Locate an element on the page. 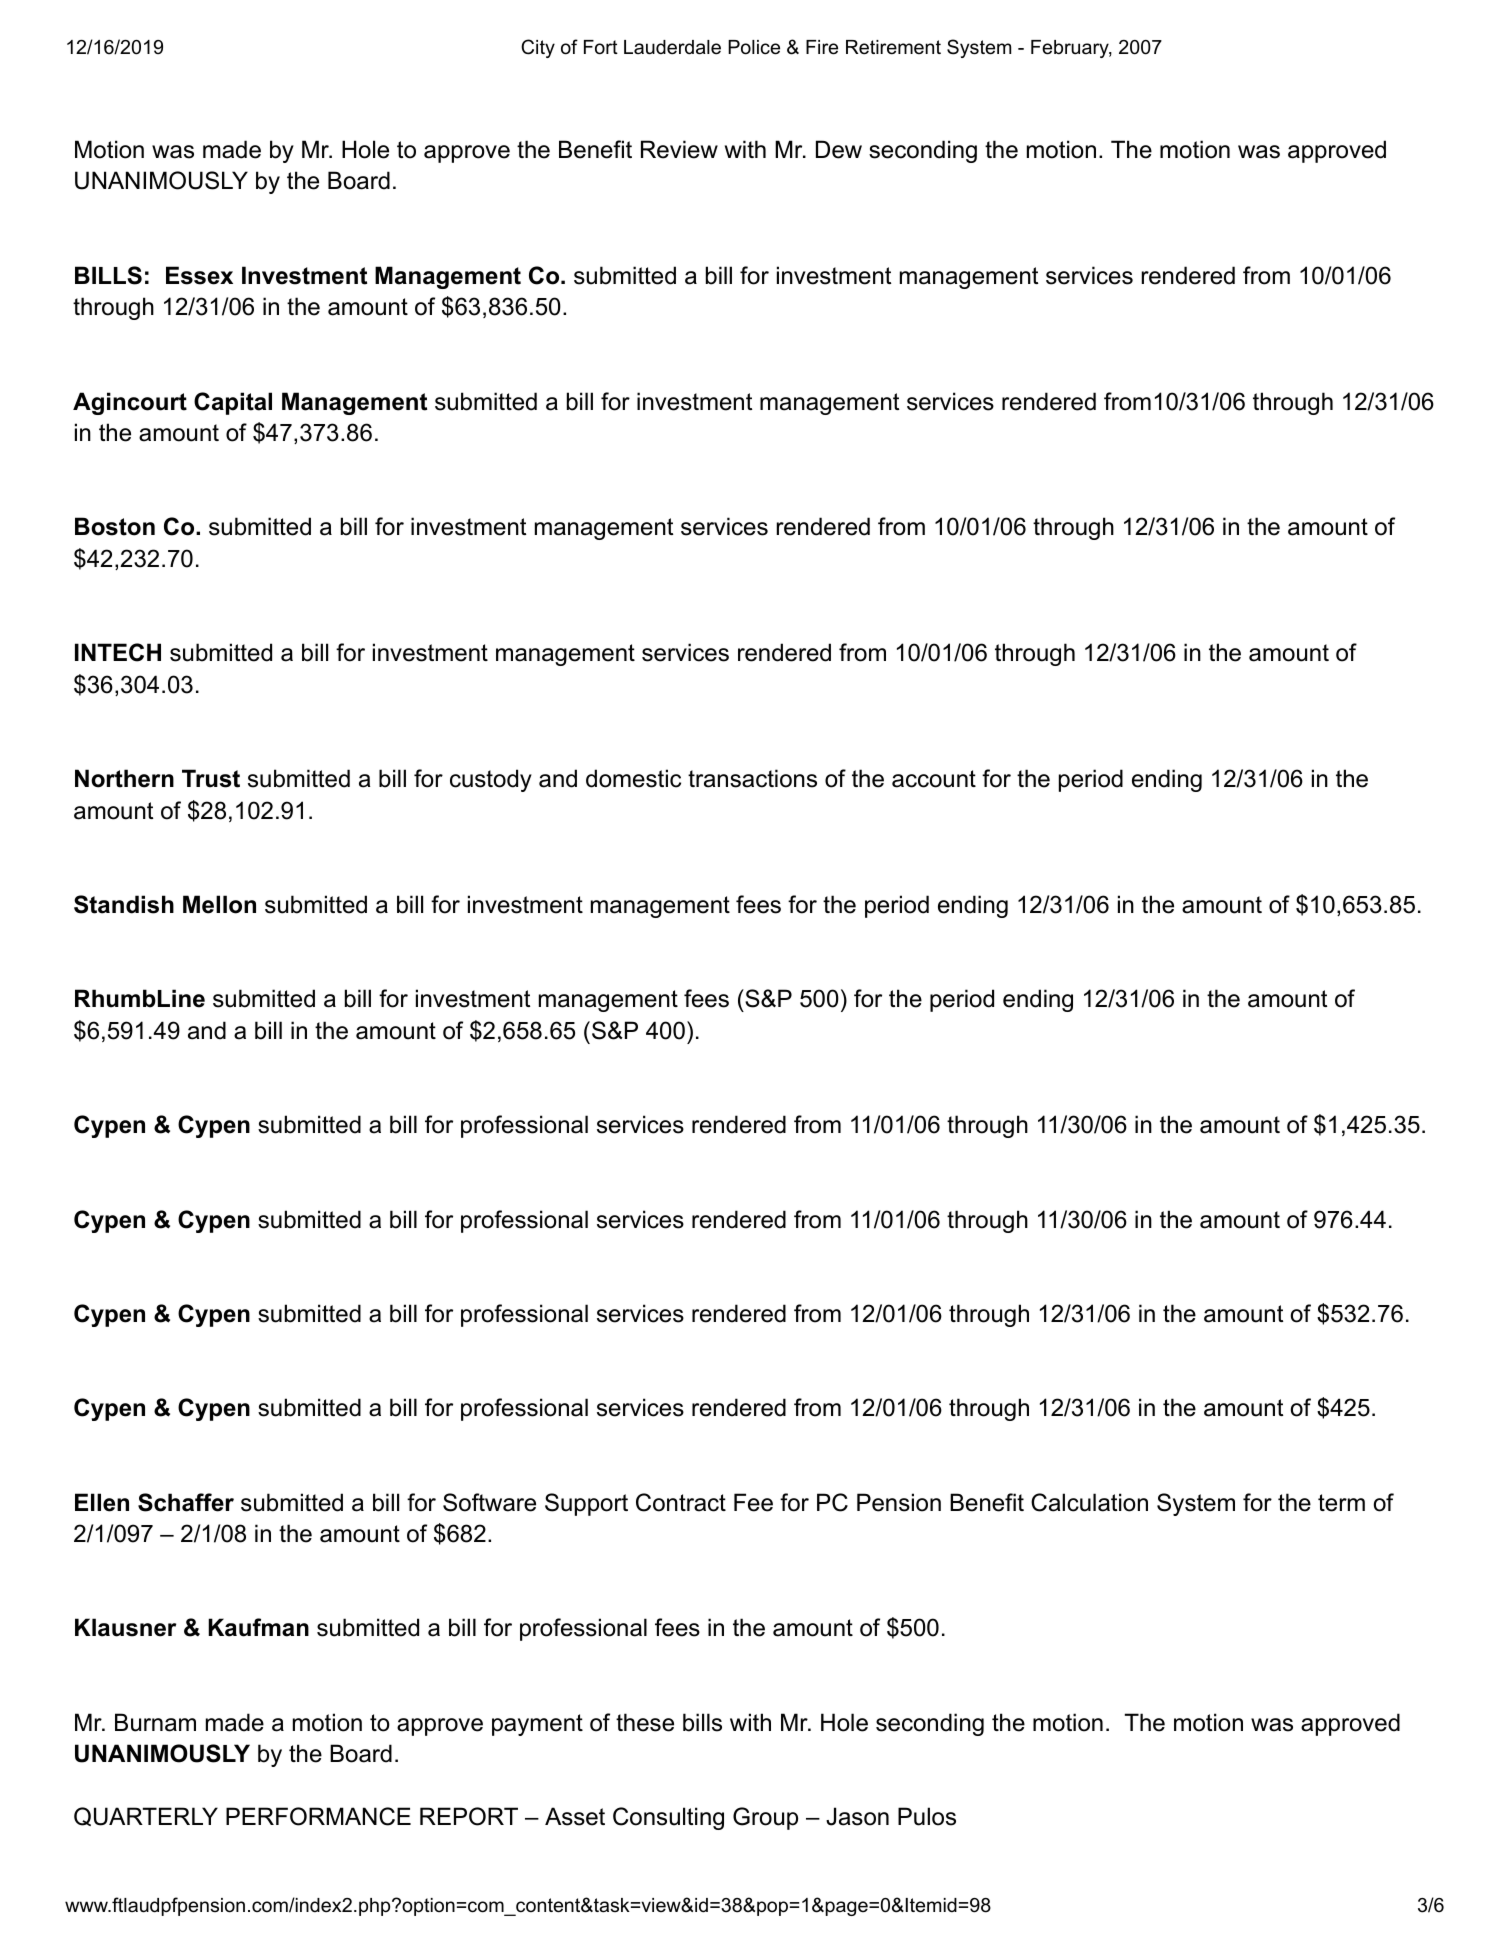  Contract is located at coordinates (681, 1502).
